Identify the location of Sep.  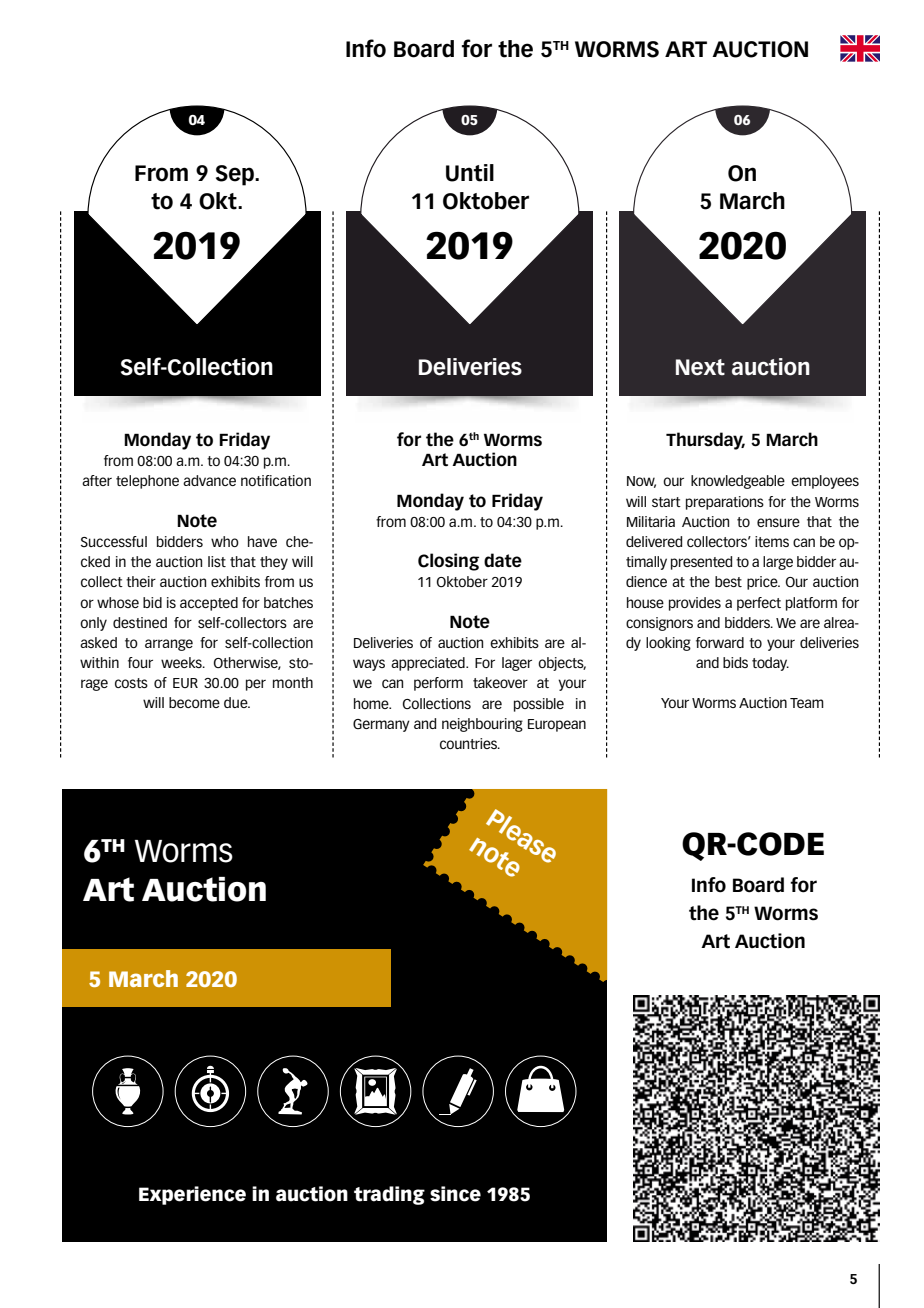
(236, 175).
